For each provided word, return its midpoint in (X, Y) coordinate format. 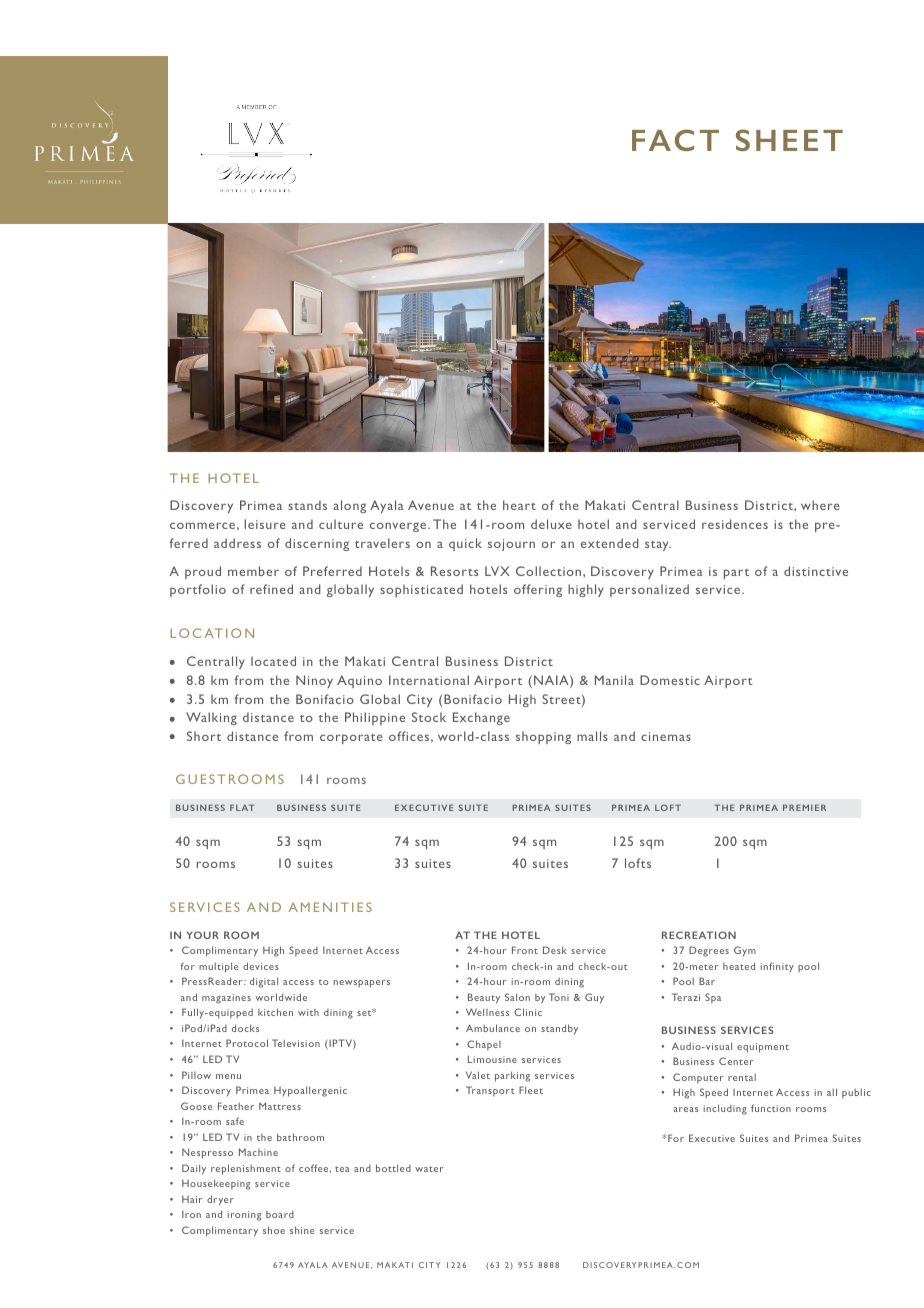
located (273, 661)
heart (519, 505)
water (429, 1169)
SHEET (789, 140)
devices (261, 966)
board (280, 1214)
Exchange (481, 718)
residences (735, 524)
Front (525, 950)
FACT (675, 140)
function (771, 1108)
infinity (777, 967)
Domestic (670, 680)
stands (307, 505)
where (820, 505)
